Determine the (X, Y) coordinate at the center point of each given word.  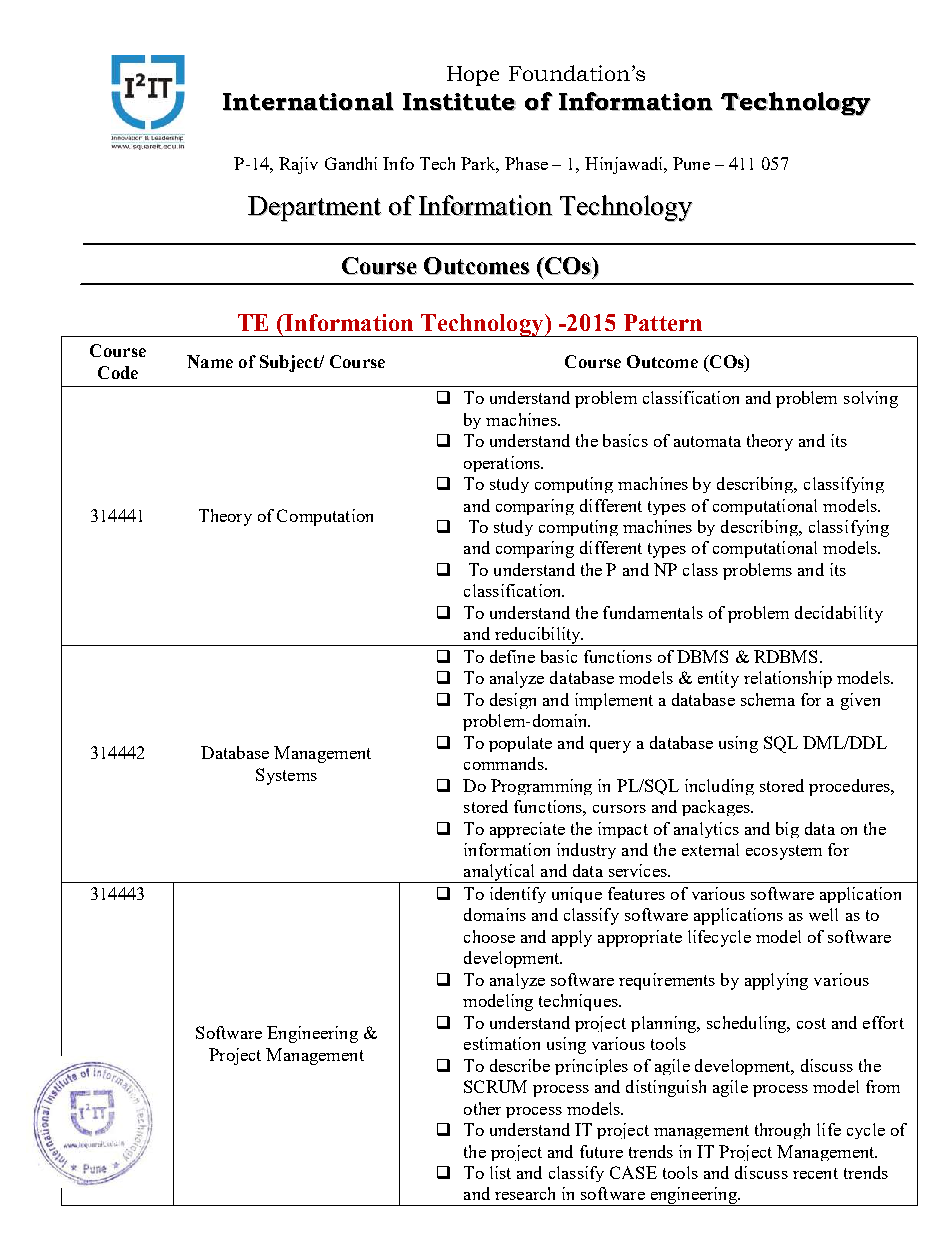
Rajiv (298, 165)
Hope (473, 76)
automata (707, 441)
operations (503, 464)
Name (210, 361)
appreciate (527, 830)
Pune (691, 163)
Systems (286, 776)
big (787, 830)
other (482, 1108)
